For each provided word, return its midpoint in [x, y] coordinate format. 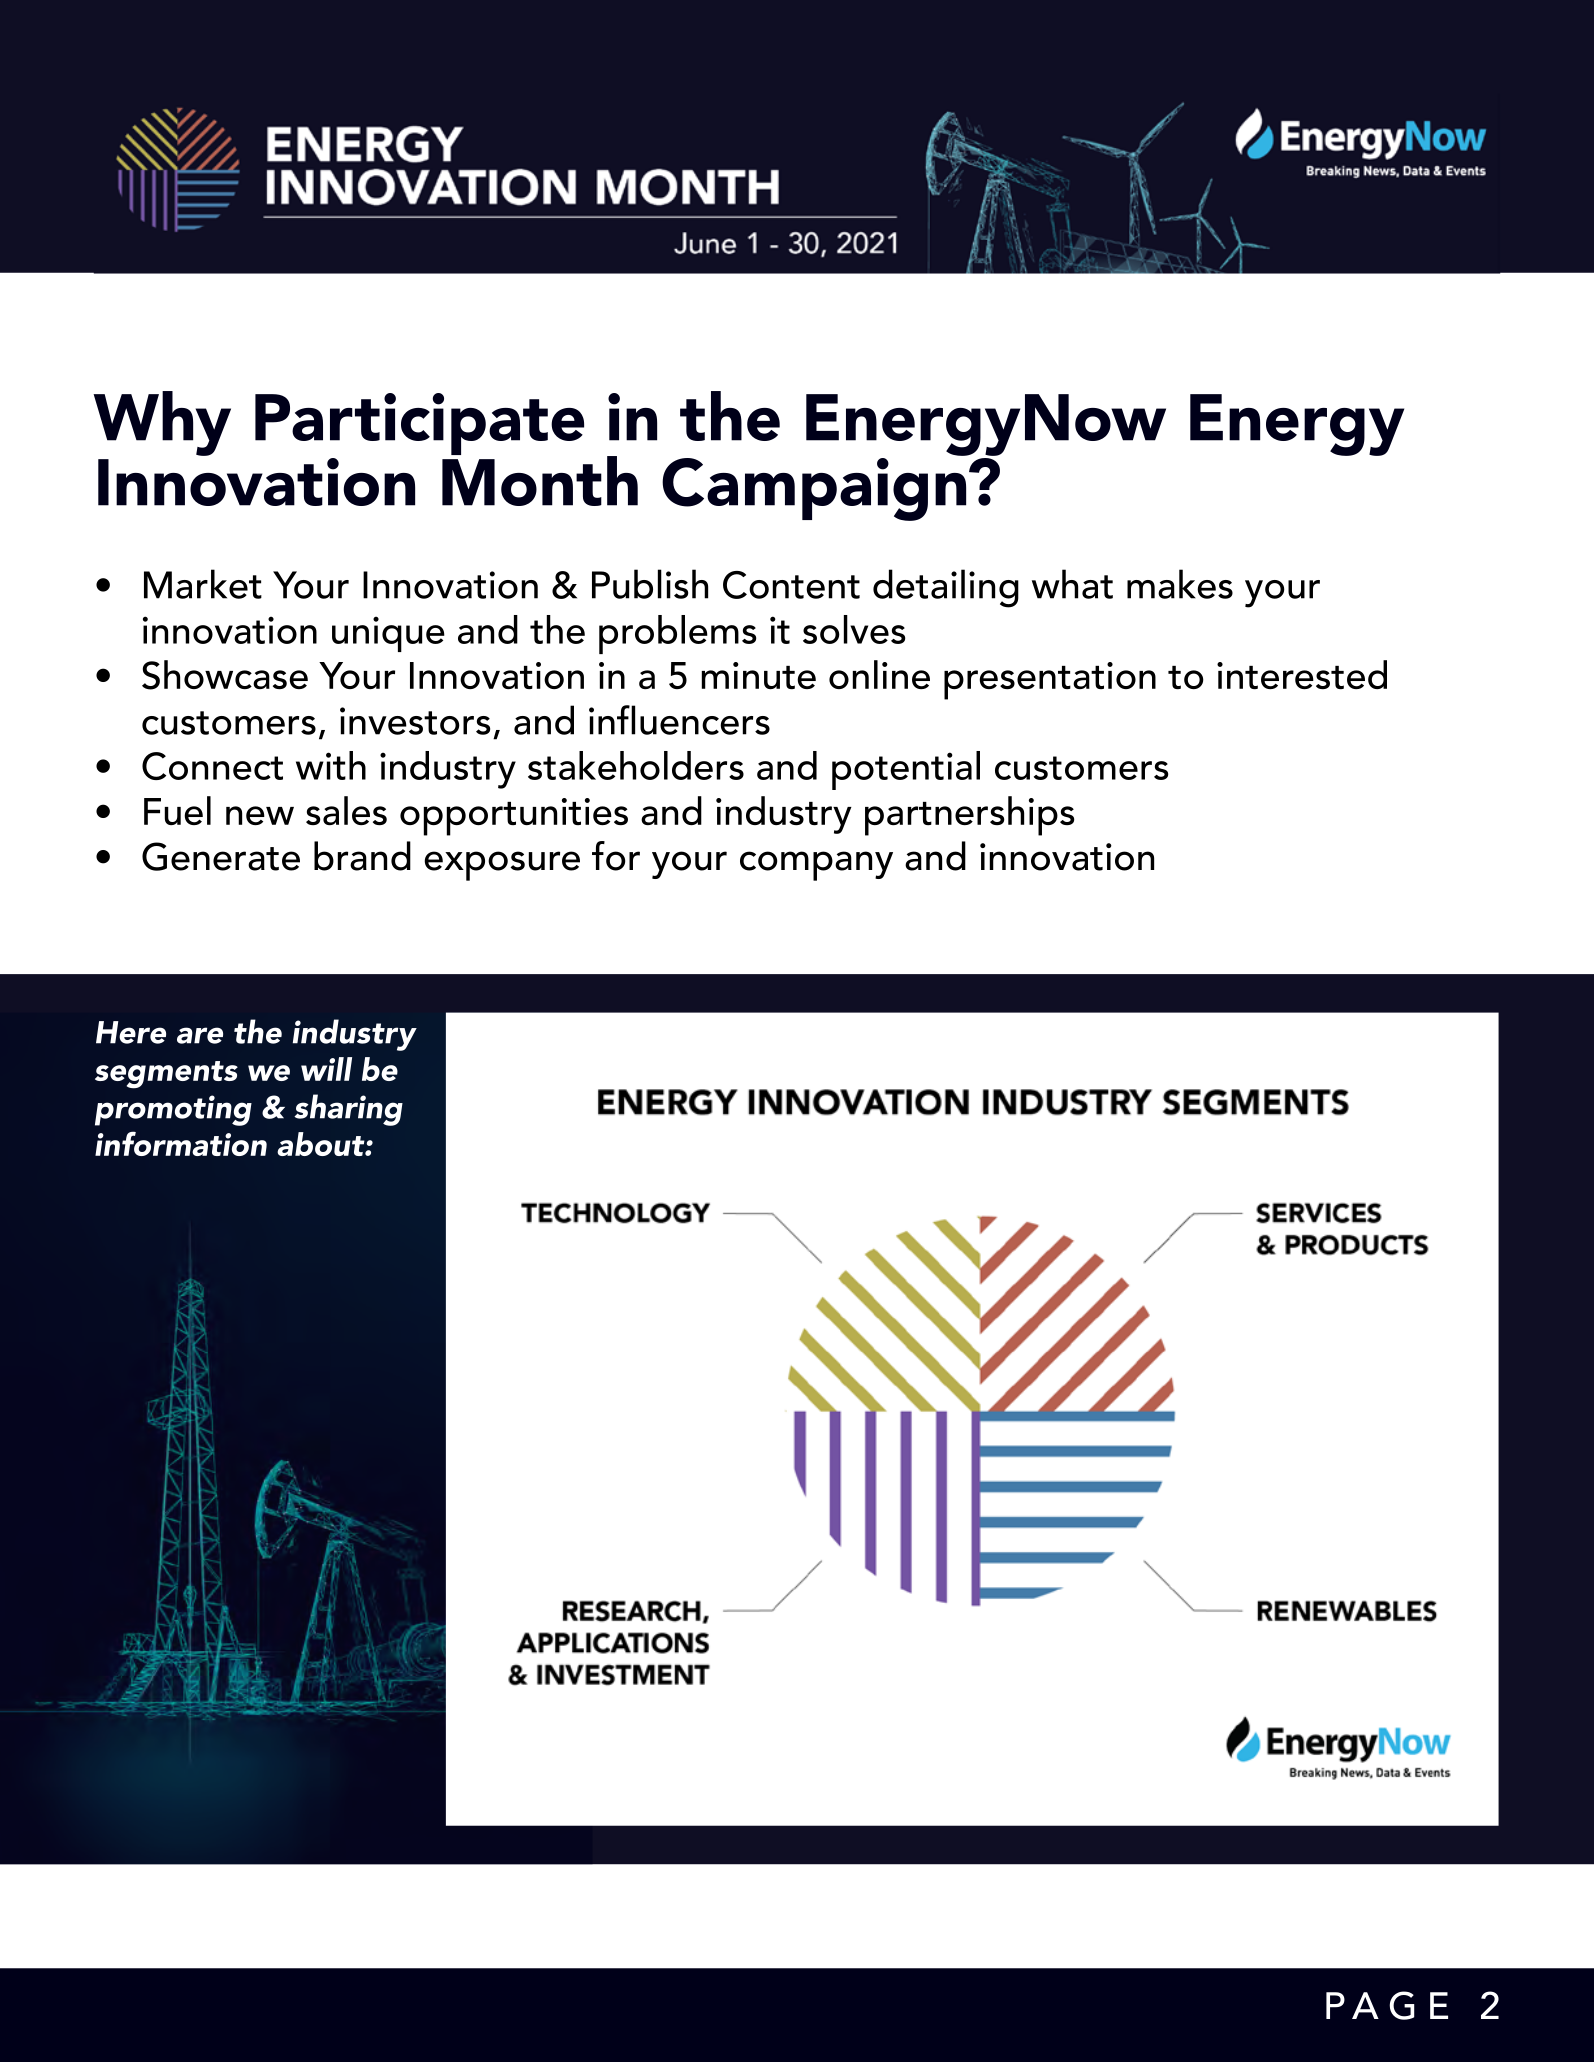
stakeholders [636, 765]
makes [1180, 584]
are [200, 1035]
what [1072, 584]
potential [906, 770]
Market [203, 584]
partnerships [970, 816]
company [816, 866]
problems [677, 634]
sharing [348, 1110]
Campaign [815, 488]
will [326, 1069]
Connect [212, 766]
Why [162, 423]
